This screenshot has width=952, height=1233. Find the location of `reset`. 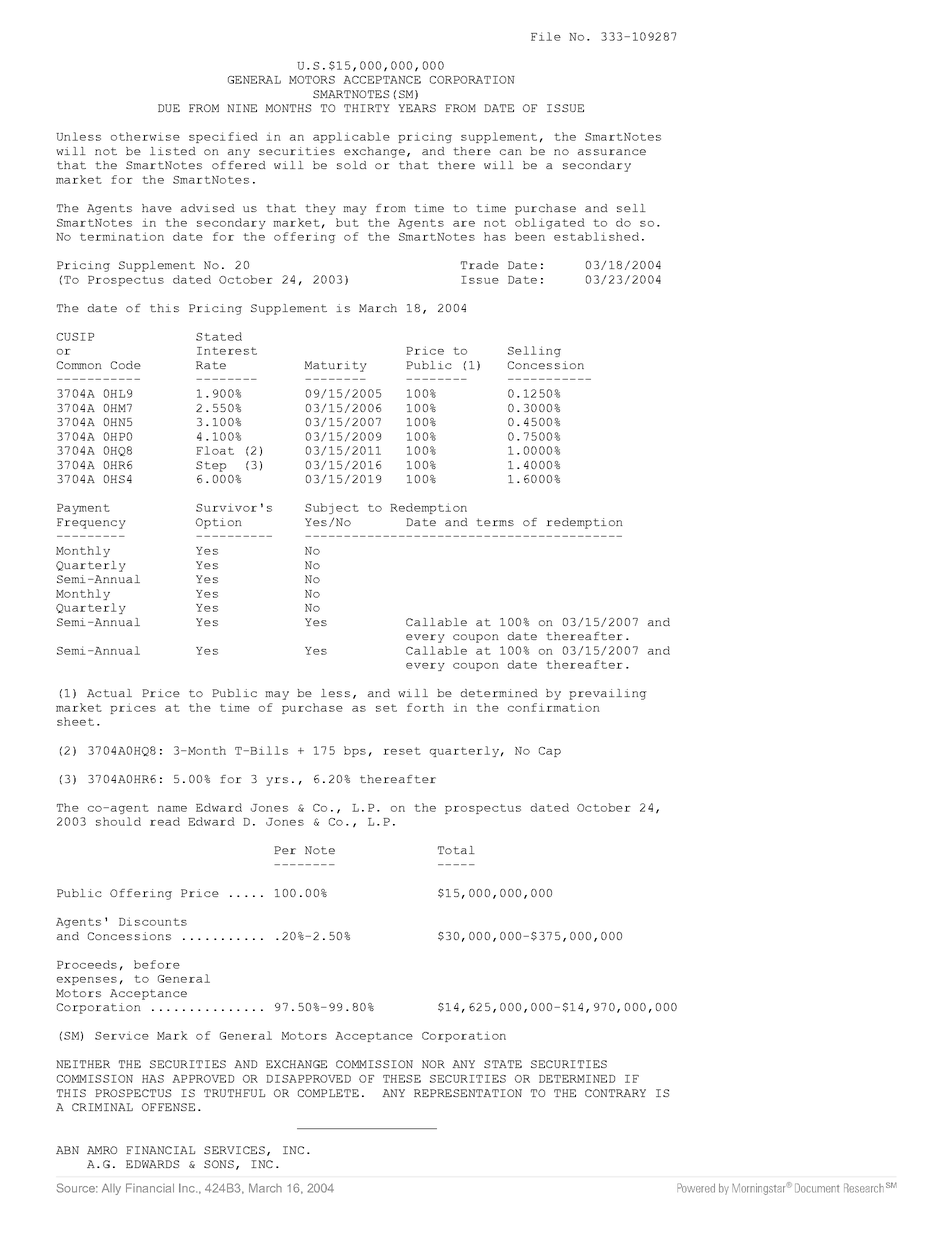

reset is located at coordinates (402, 751).
